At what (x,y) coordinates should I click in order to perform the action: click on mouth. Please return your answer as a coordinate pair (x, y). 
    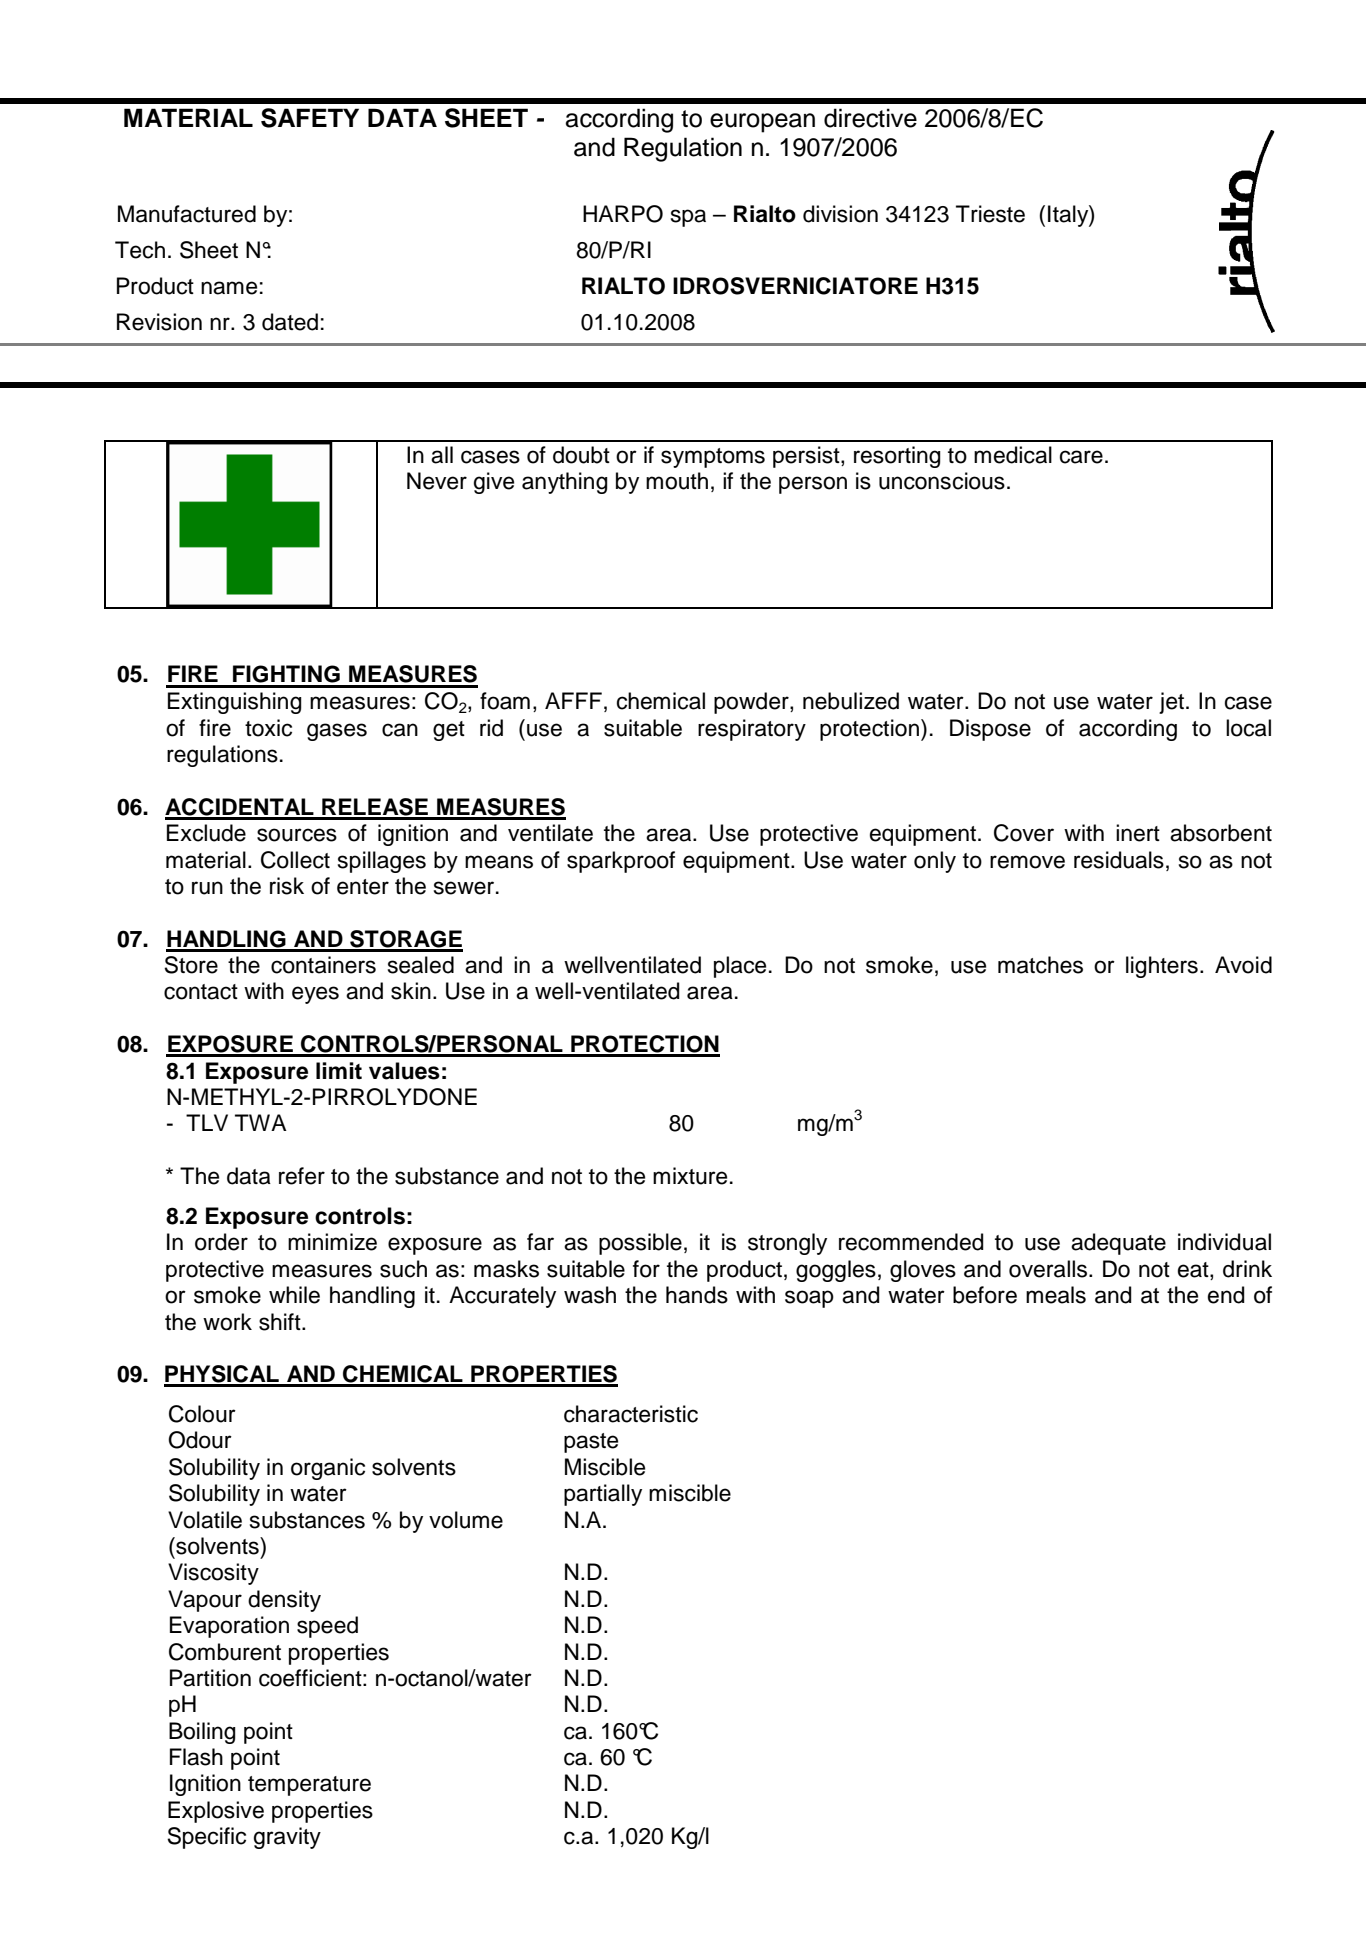
    Looking at the image, I should click on (677, 481).
